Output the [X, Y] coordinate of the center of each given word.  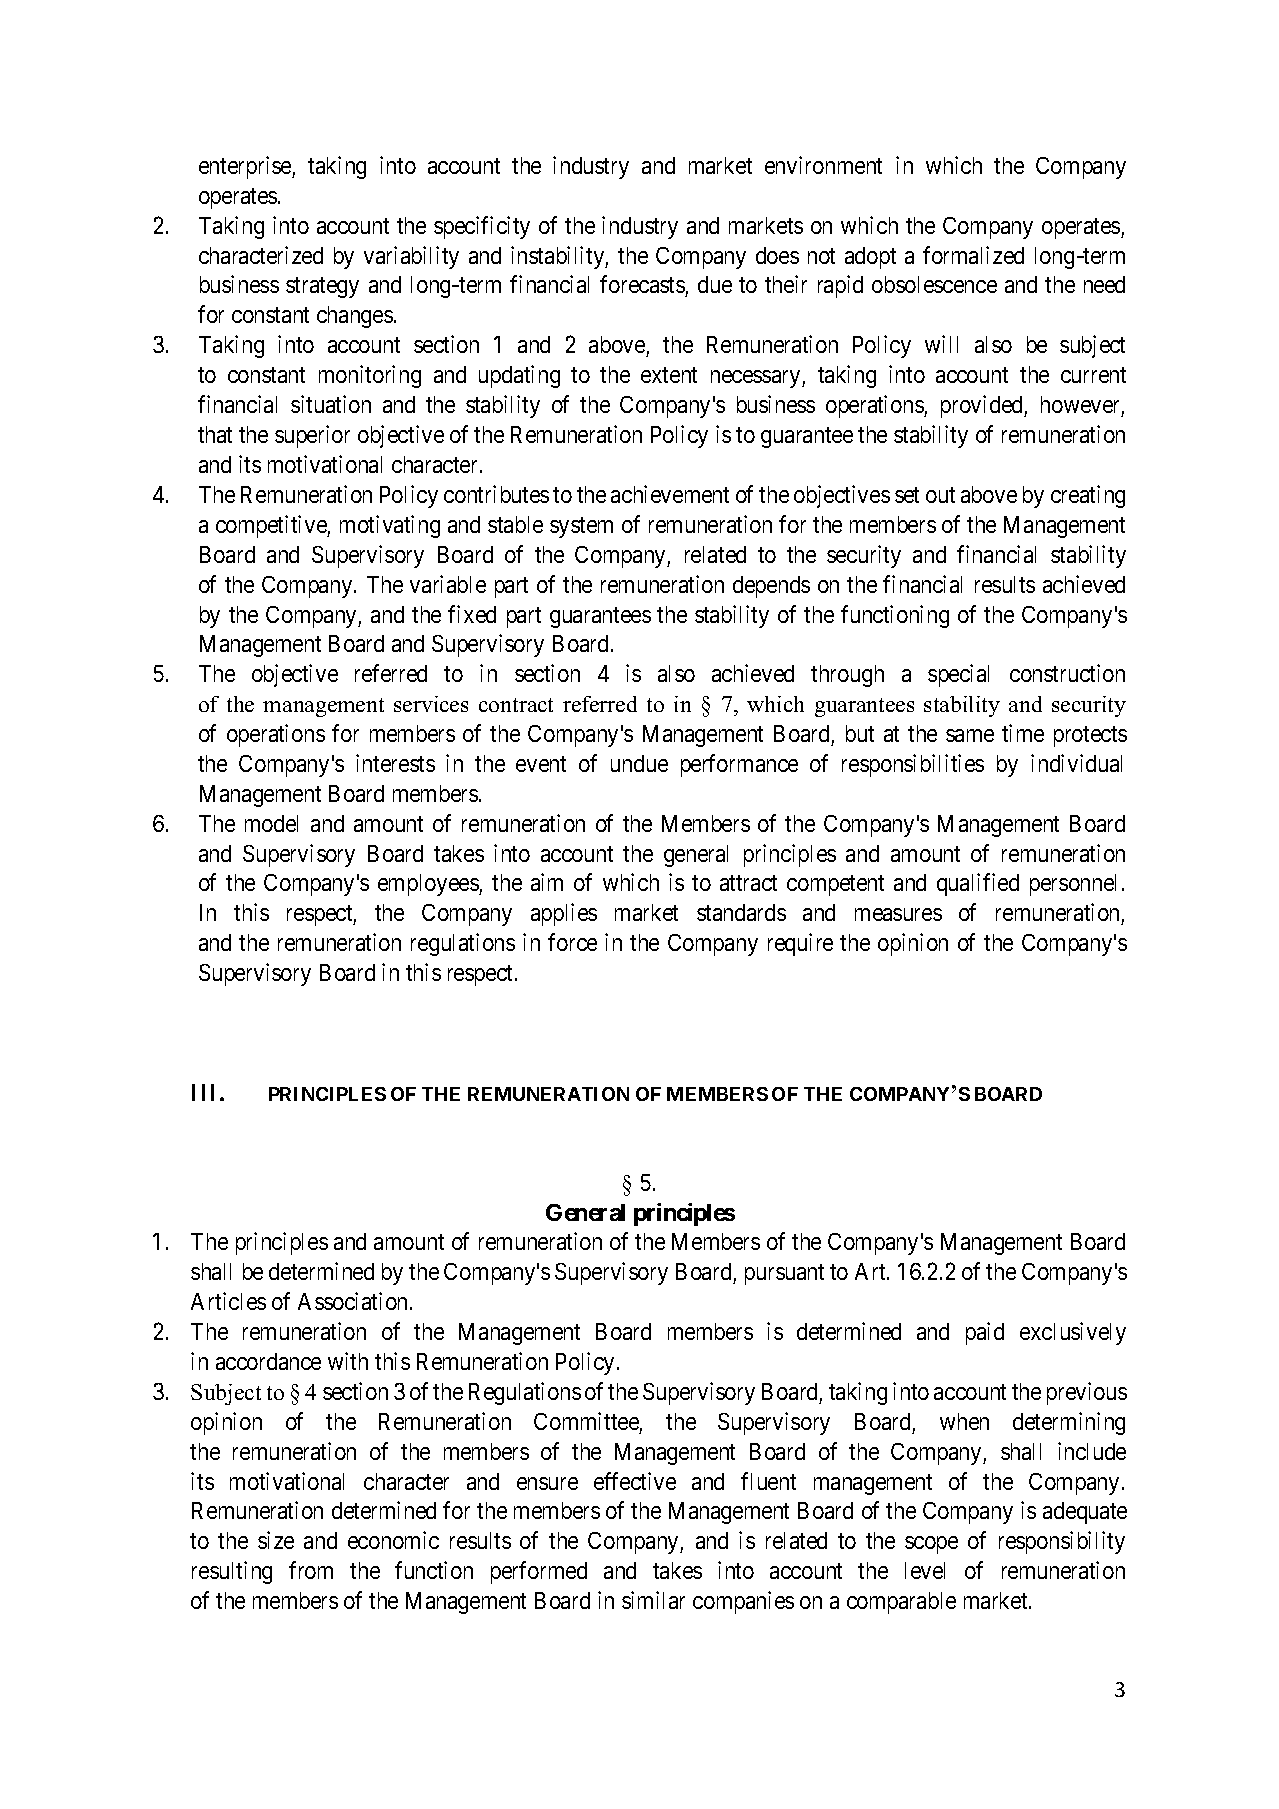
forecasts [643, 286]
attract [748, 883]
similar [653, 1600]
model [271, 823]
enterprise [246, 167]
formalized [973, 255]
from [311, 1570]
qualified [978, 884]
